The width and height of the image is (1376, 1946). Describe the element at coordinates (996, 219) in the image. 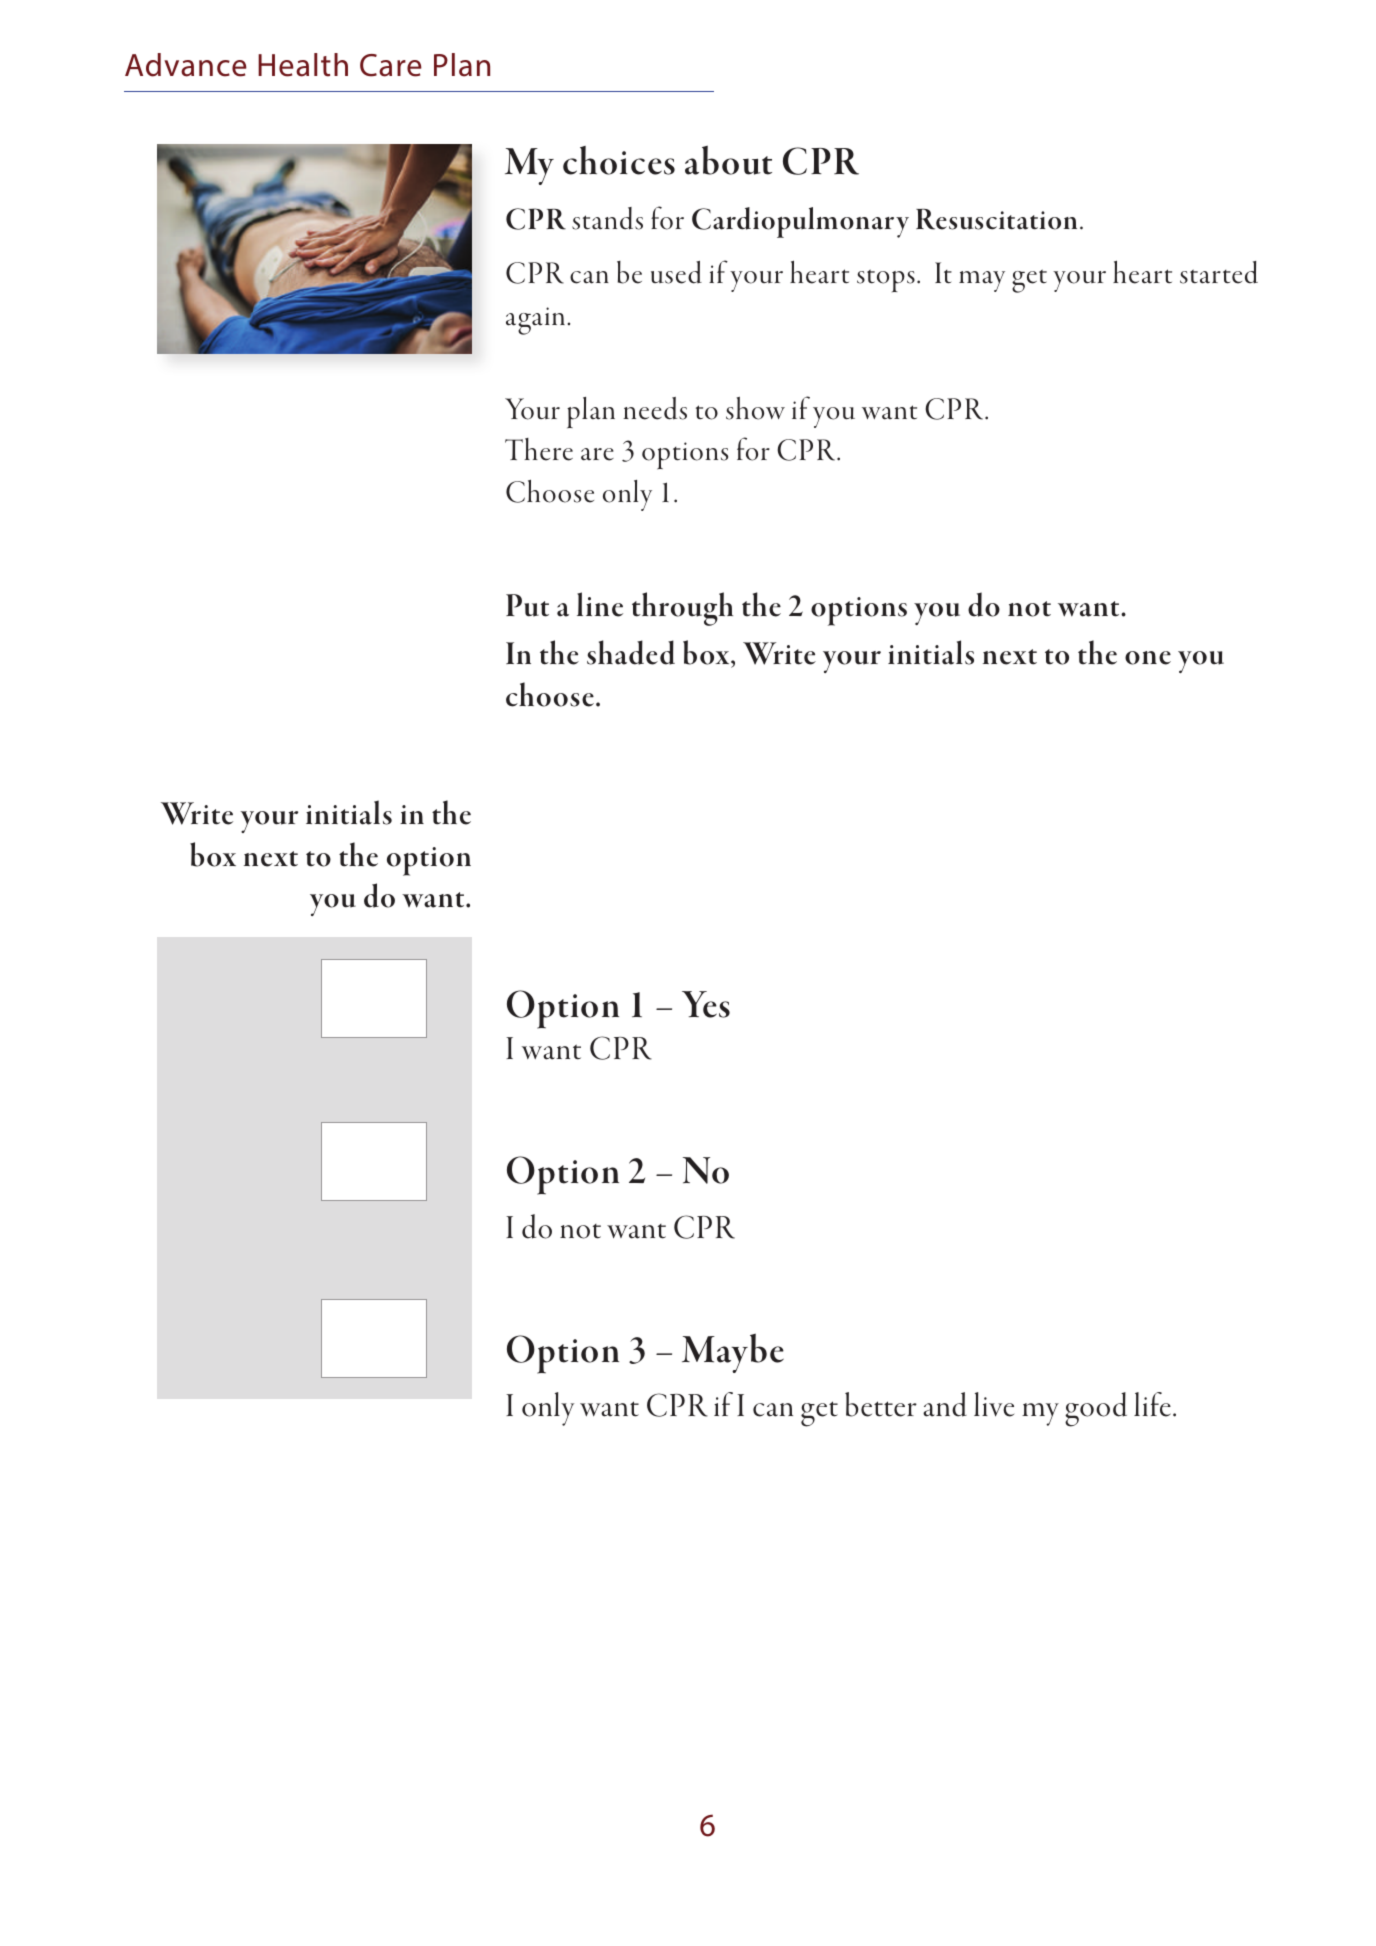

I see `Resuscitation` at that location.
